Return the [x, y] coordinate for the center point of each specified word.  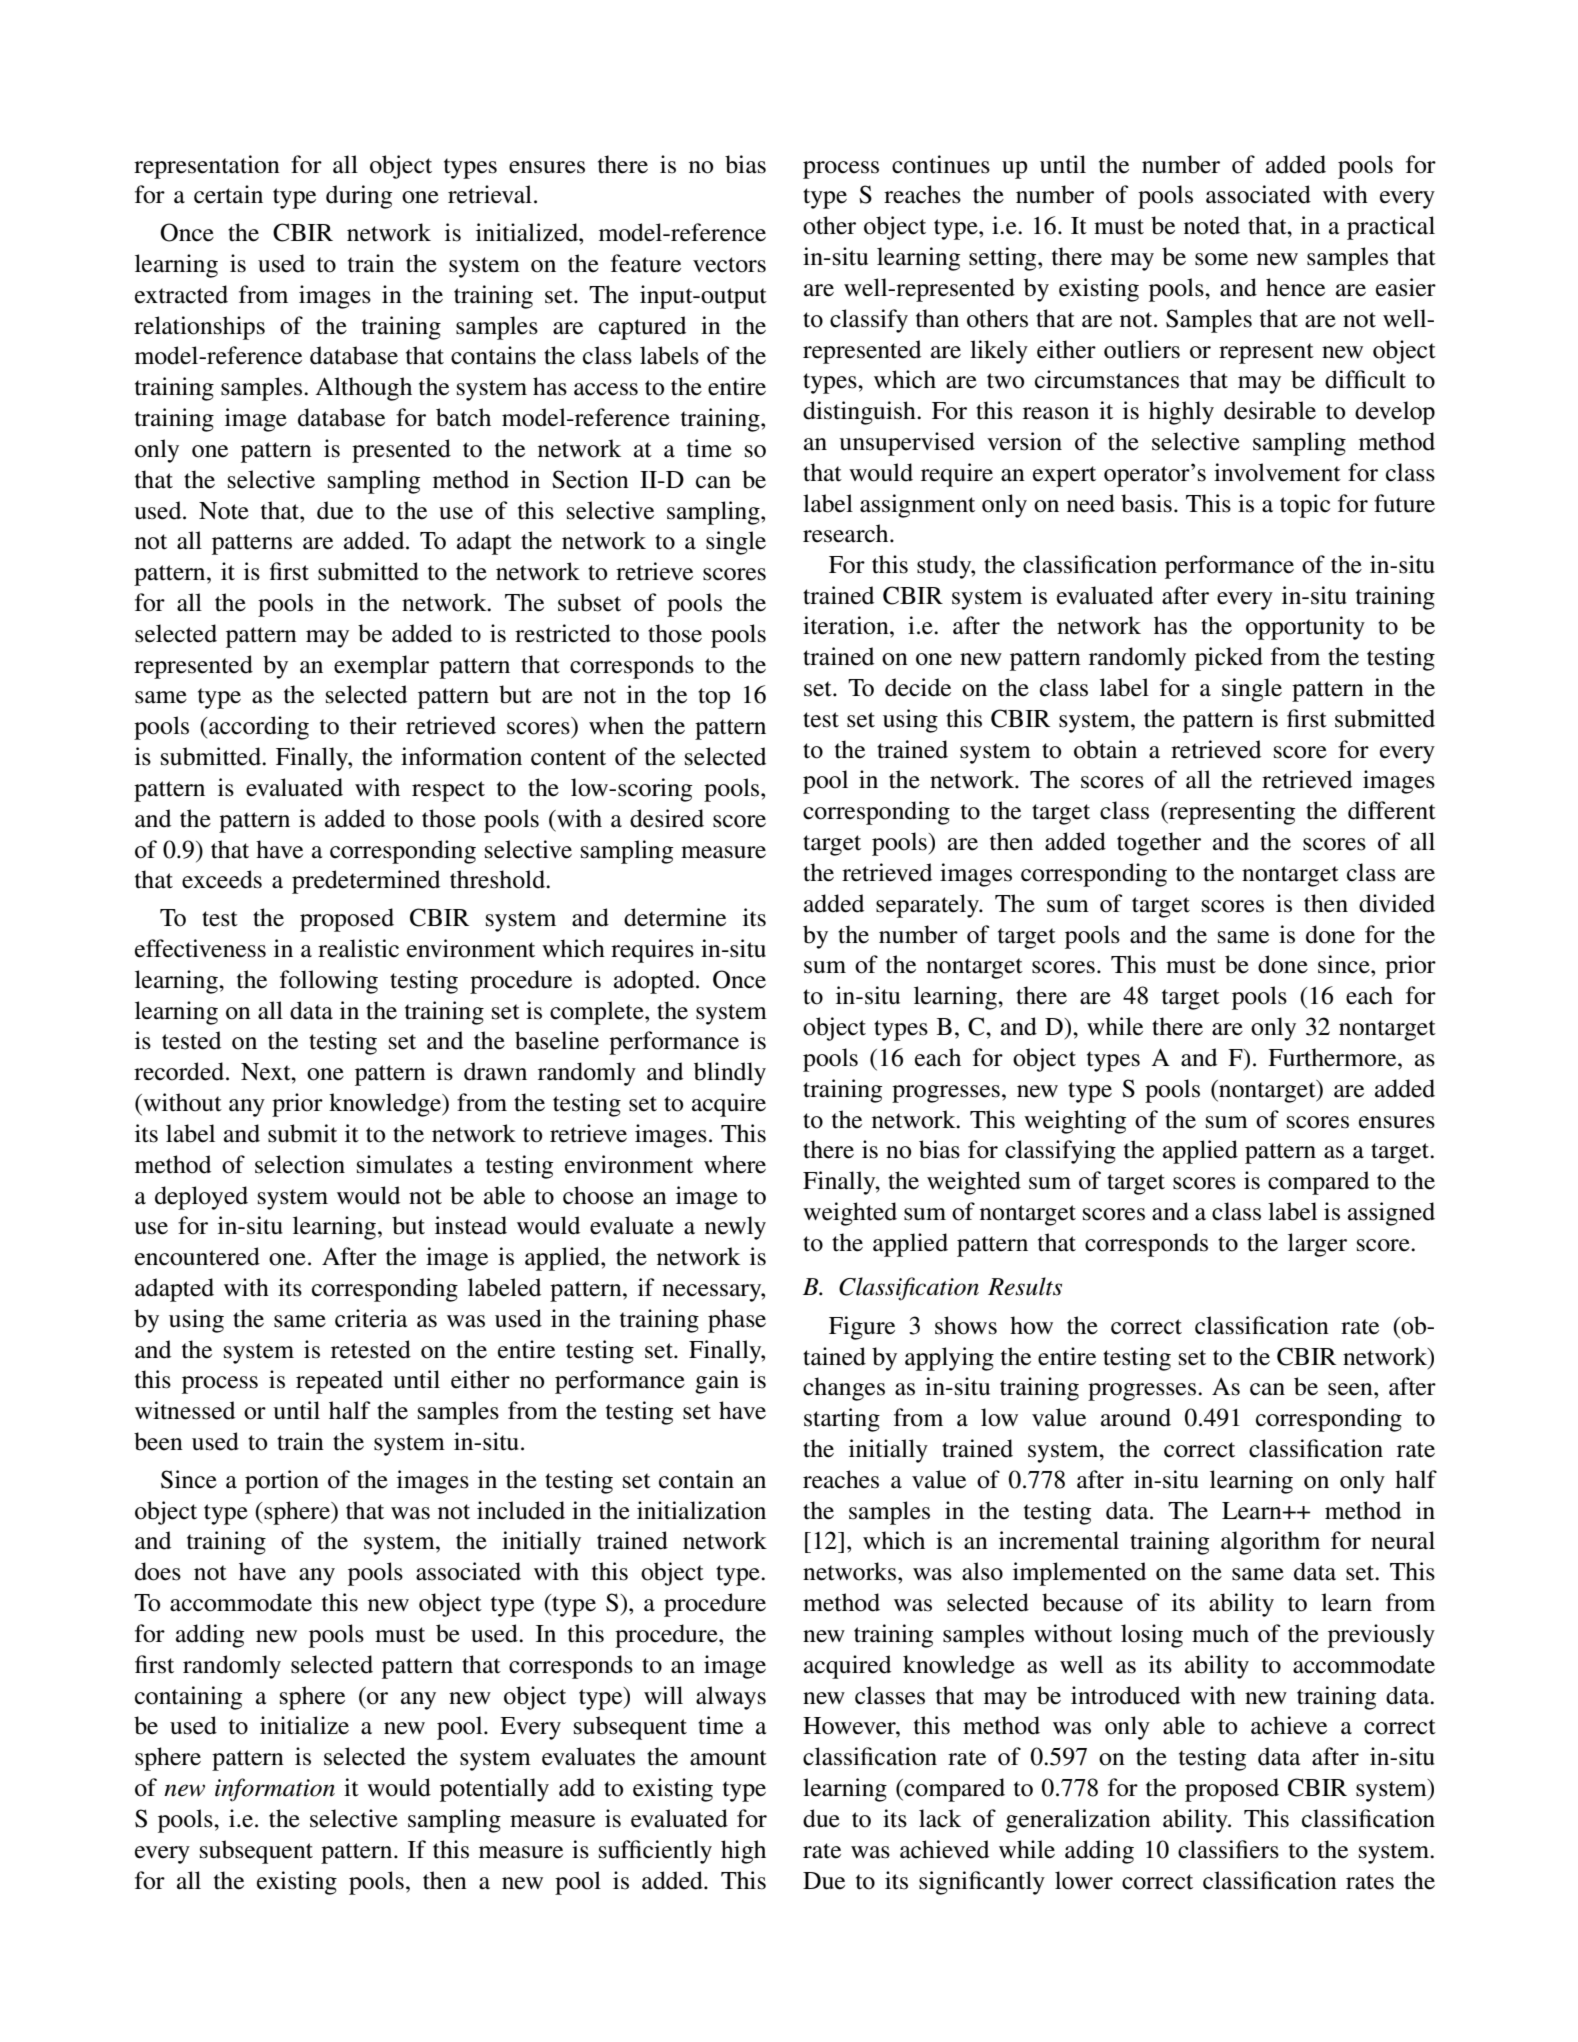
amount [728, 1758]
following [329, 982]
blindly [730, 1074]
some [1221, 259]
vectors [729, 265]
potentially [494, 1790]
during [359, 197]
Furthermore [1333, 1057]
